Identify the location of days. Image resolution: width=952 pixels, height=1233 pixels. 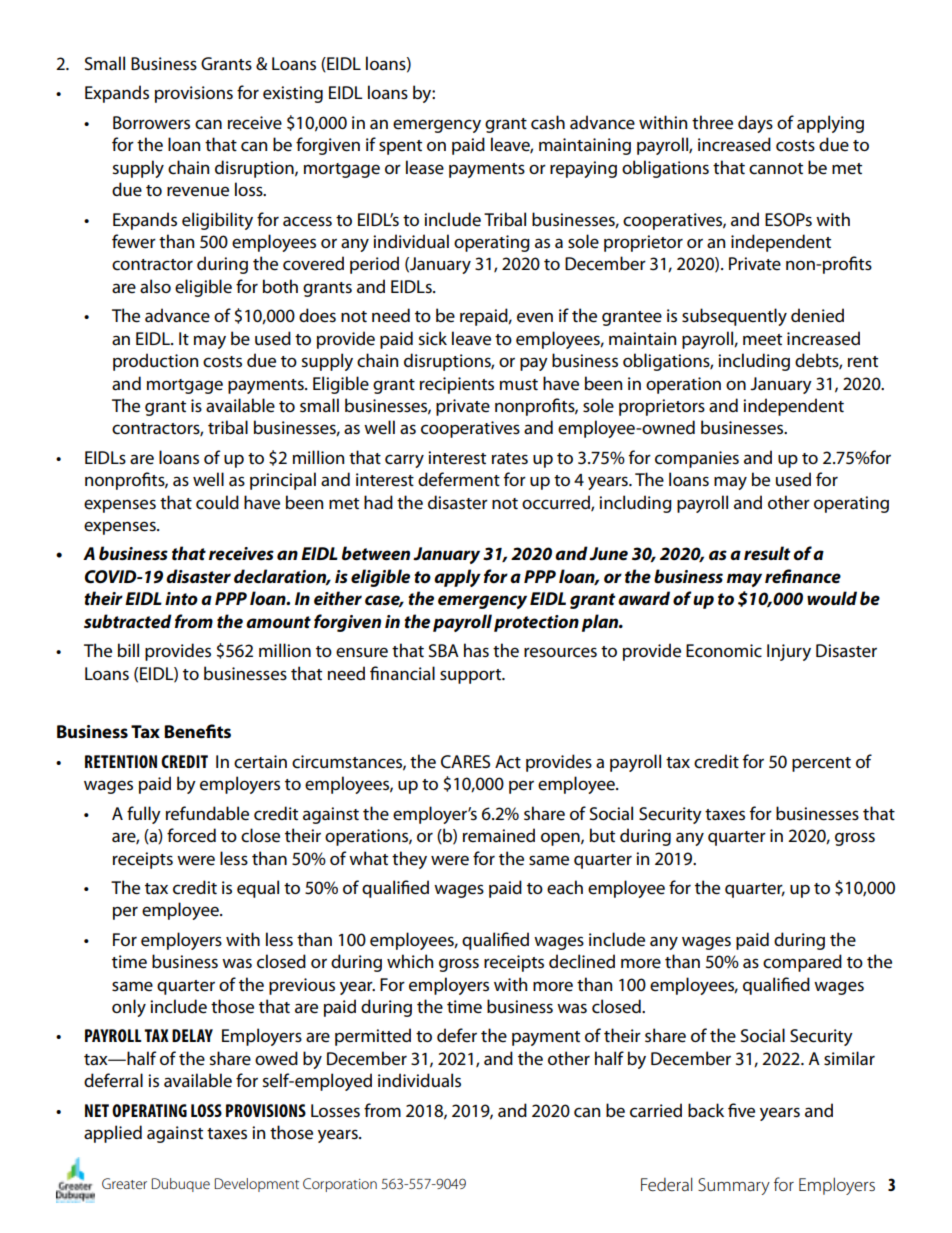
(755, 124).
